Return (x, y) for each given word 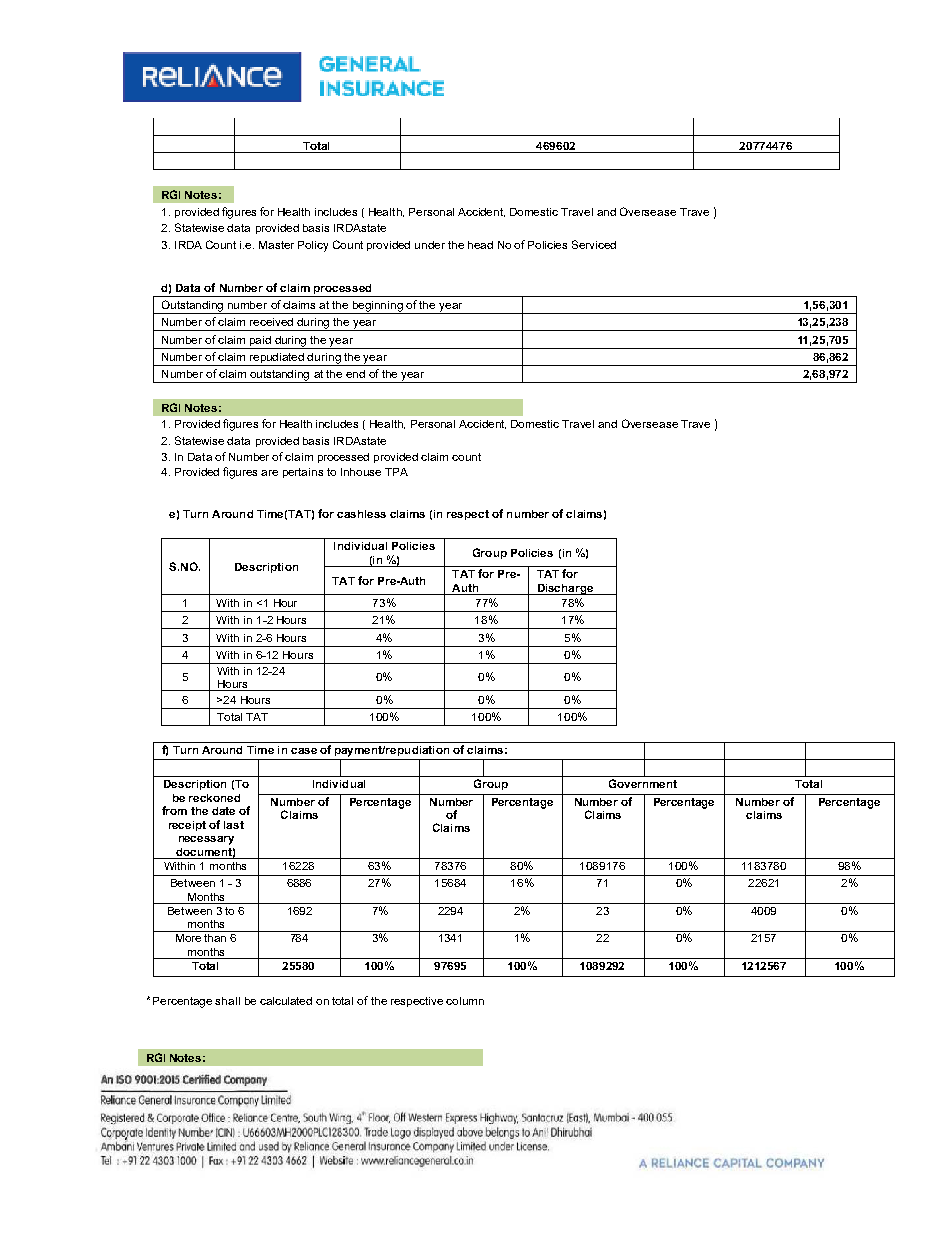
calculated (286, 1001)
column (465, 1001)
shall (227, 1001)
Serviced (594, 244)
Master (276, 245)
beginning (378, 307)
